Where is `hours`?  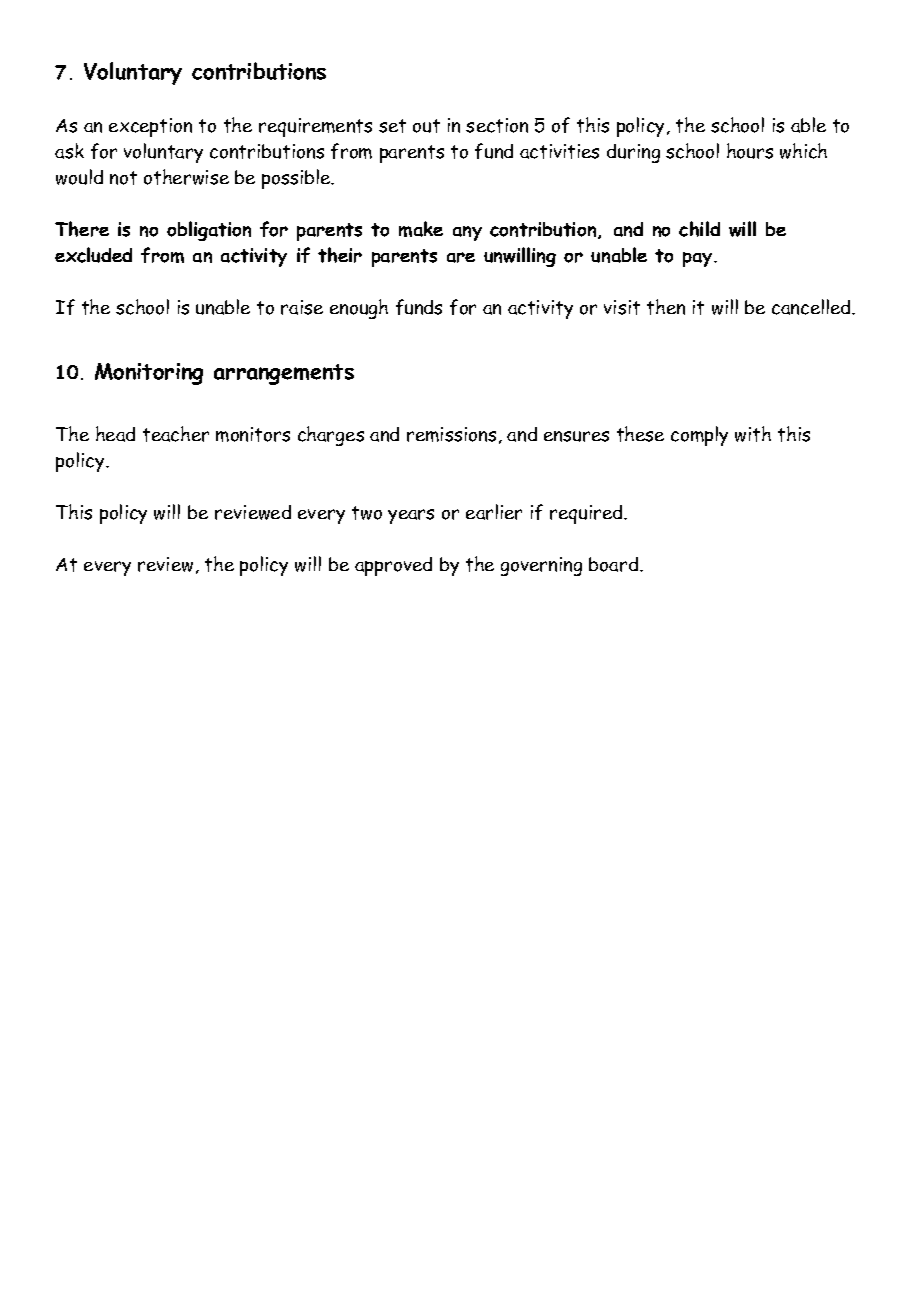 hours is located at coordinates (750, 151).
